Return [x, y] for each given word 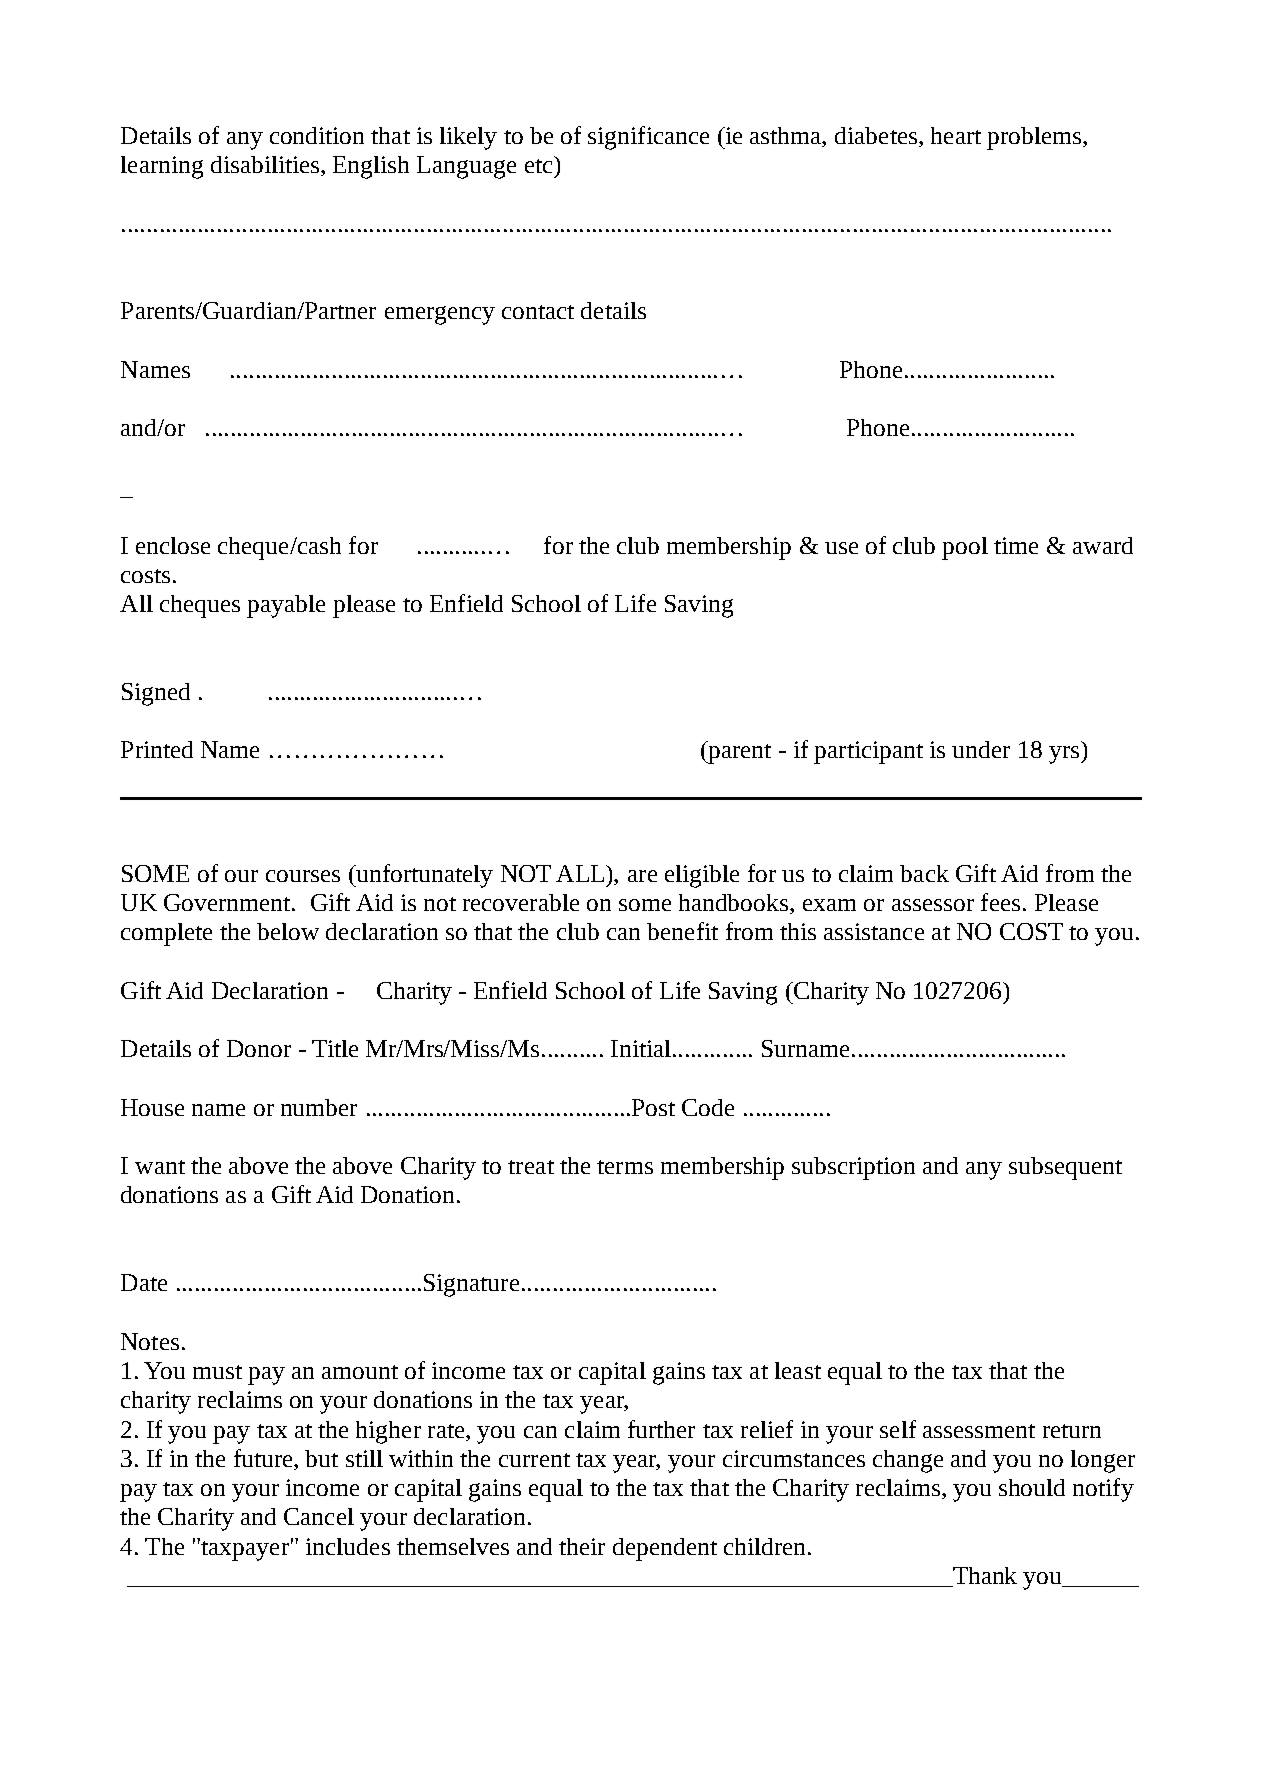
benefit [682, 931]
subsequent [1065, 1168]
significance [648, 138]
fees [1000, 902]
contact [538, 312]
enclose [173, 545]
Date [144, 1282]
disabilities [266, 166]
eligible [702, 876]
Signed [156, 694]
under [981, 749]
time [1016, 545]
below [288, 931]
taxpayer [244, 1549]
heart [956, 135]
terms [625, 1167]
